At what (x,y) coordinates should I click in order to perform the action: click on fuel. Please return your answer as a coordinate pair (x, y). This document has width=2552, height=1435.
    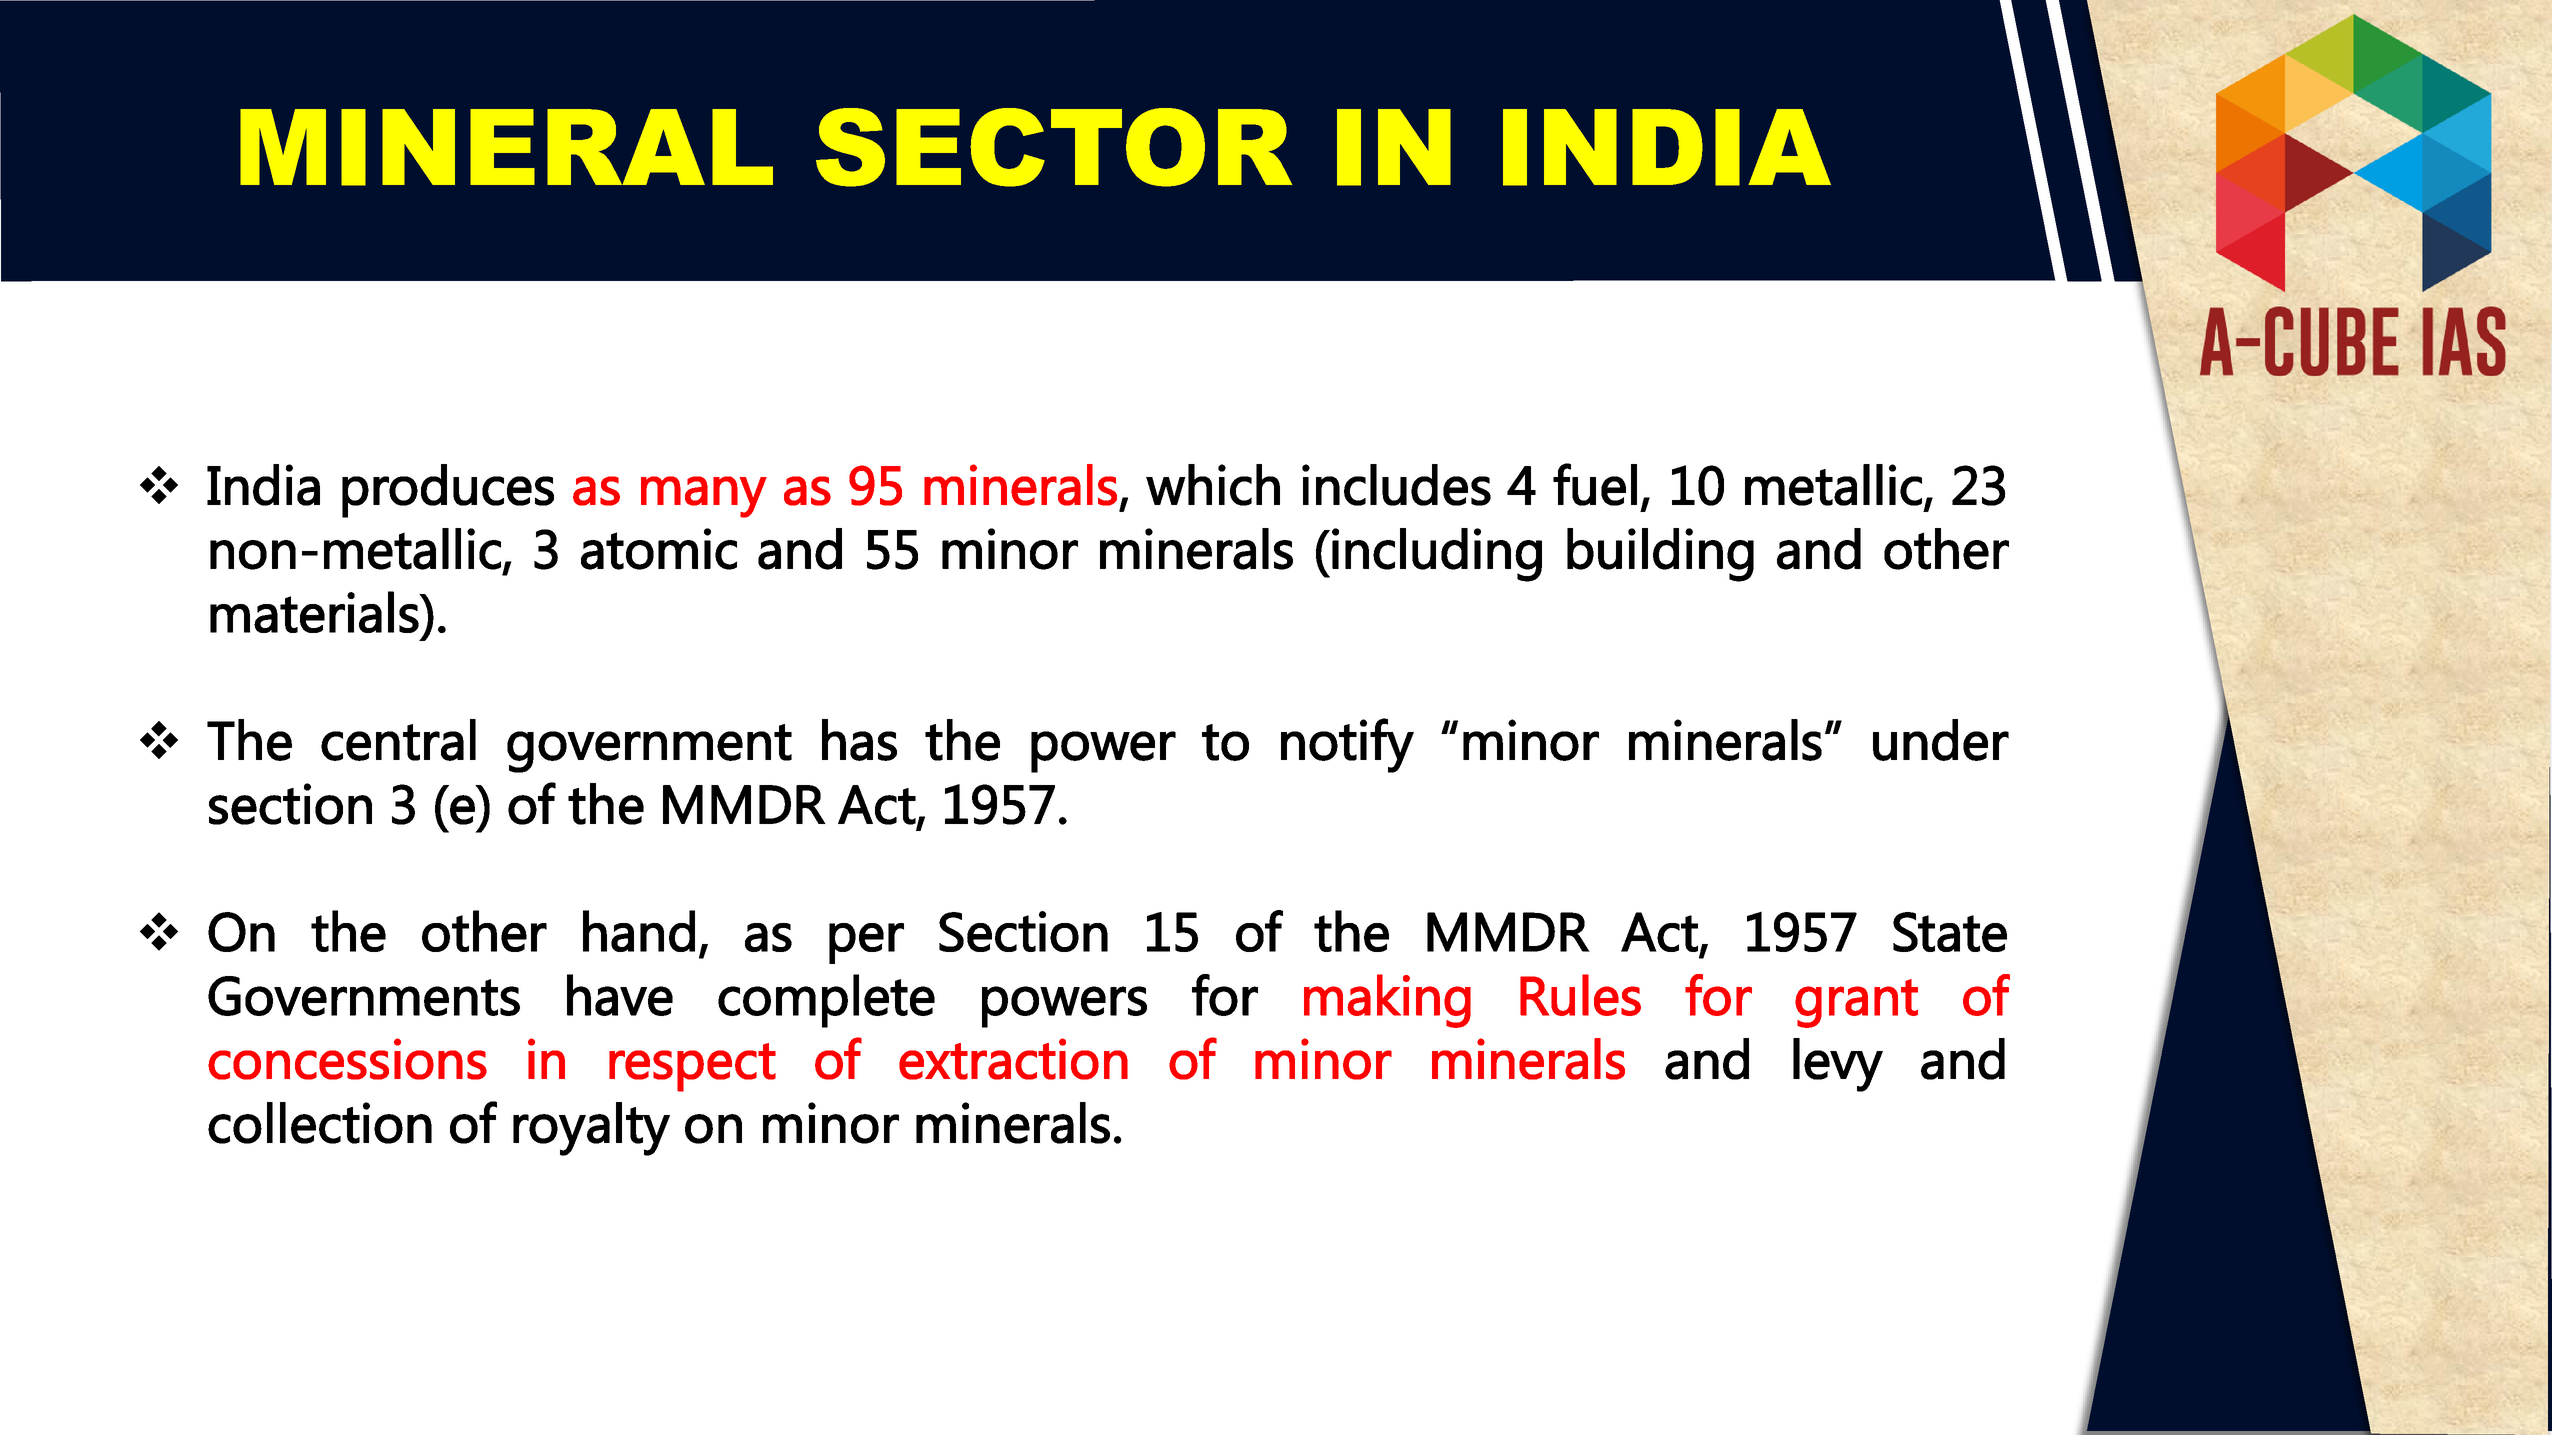
    Looking at the image, I should click on (1595, 484).
